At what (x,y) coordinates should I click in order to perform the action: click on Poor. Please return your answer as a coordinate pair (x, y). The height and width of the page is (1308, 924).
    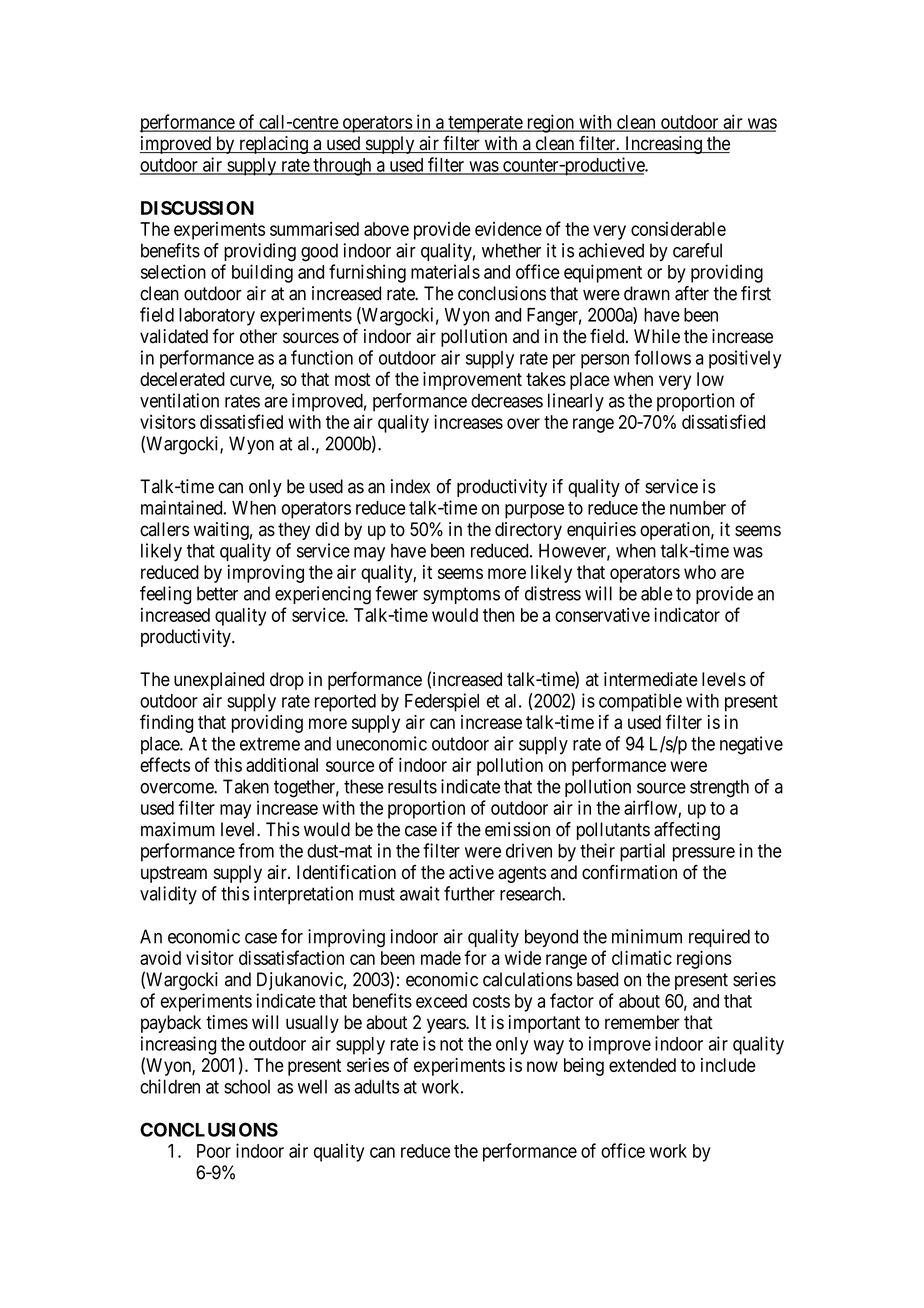
    Looking at the image, I should click on (214, 1151).
